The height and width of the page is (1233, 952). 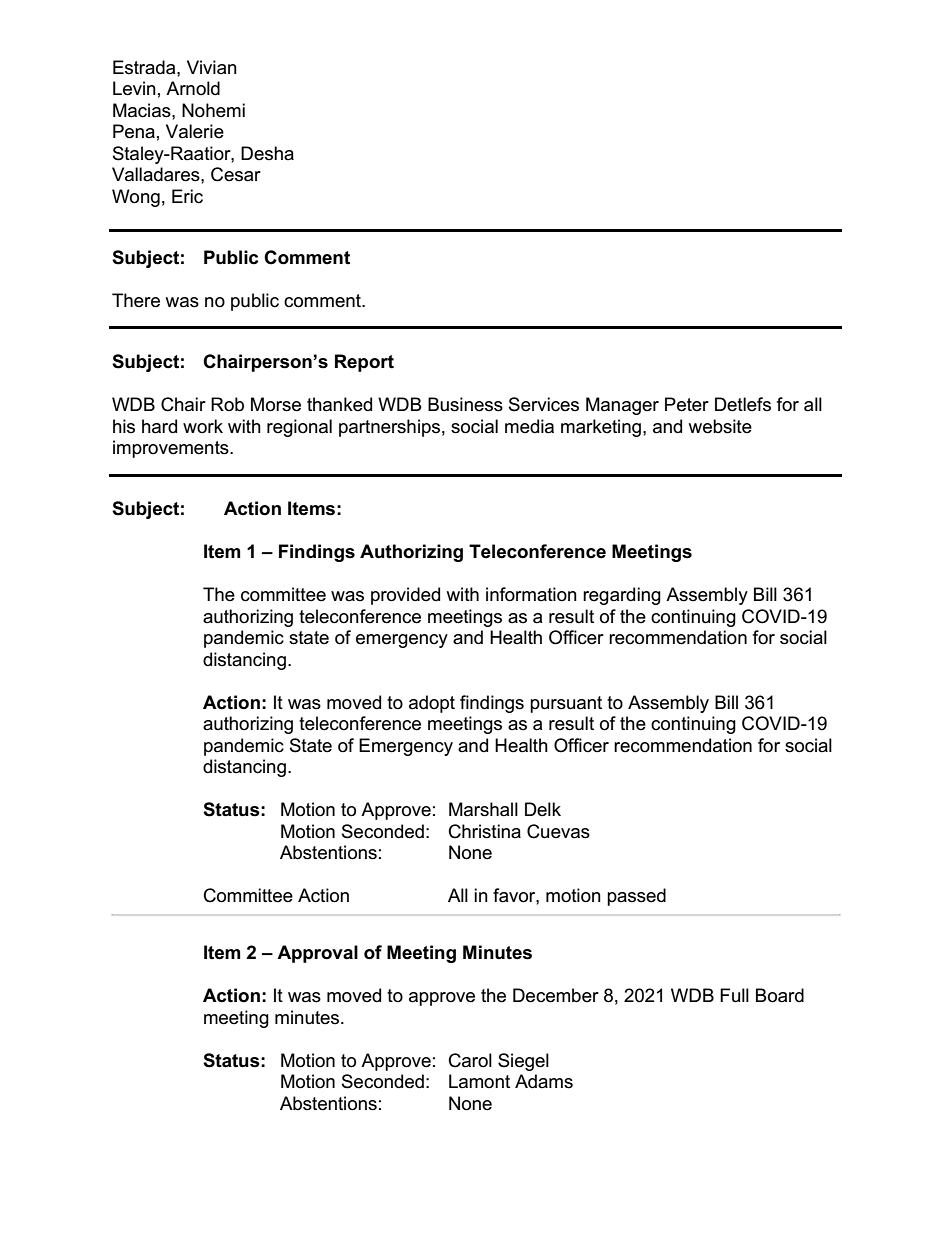 I want to click on Cesar, so click(x=236, y=174).
